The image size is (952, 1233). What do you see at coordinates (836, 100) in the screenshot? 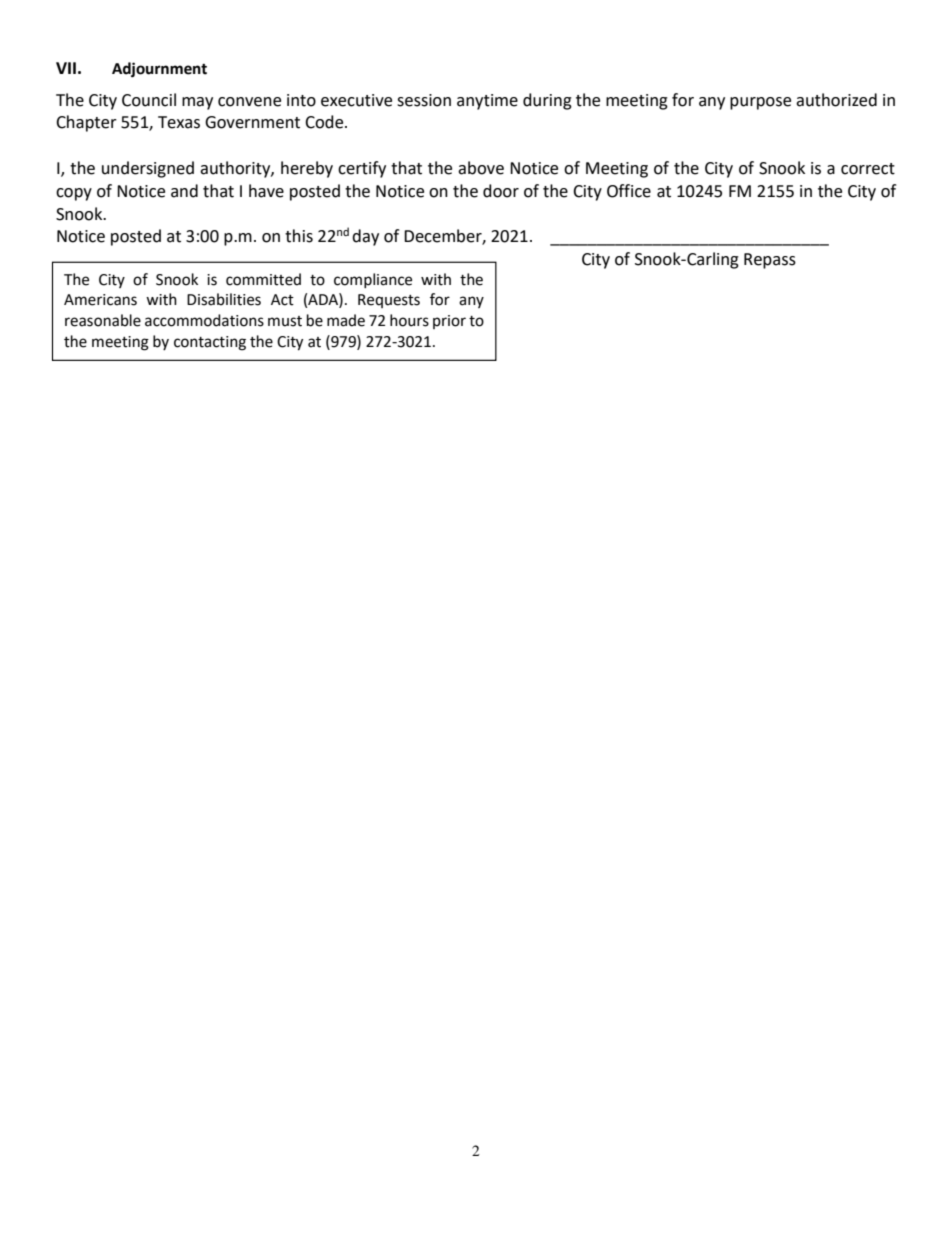
I see `authorized` at bounding box center [836, 100].
